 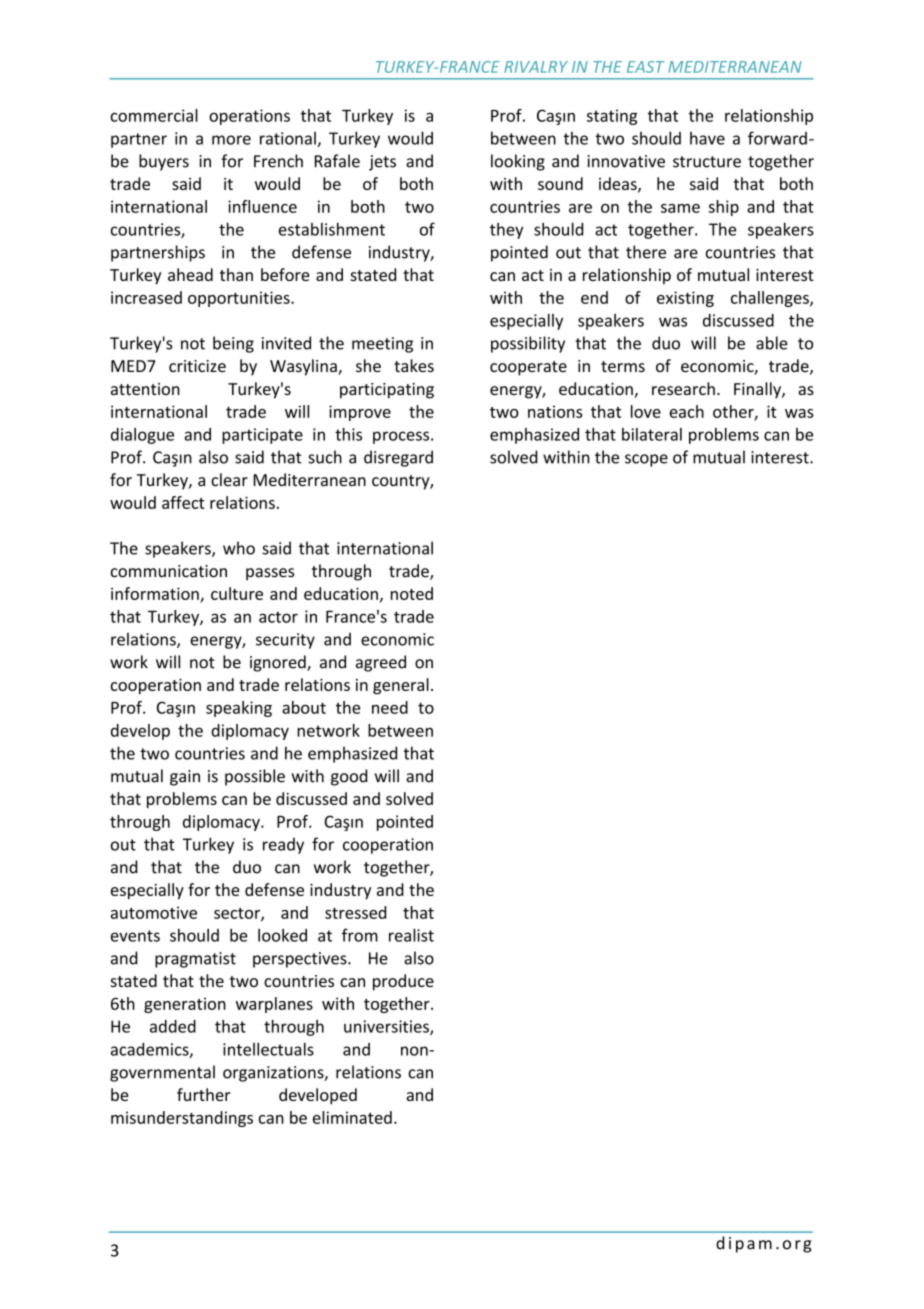 What do you see at coordinates (398, 458) in the page?
I see `disregard` at bounding box center [398, 458].
